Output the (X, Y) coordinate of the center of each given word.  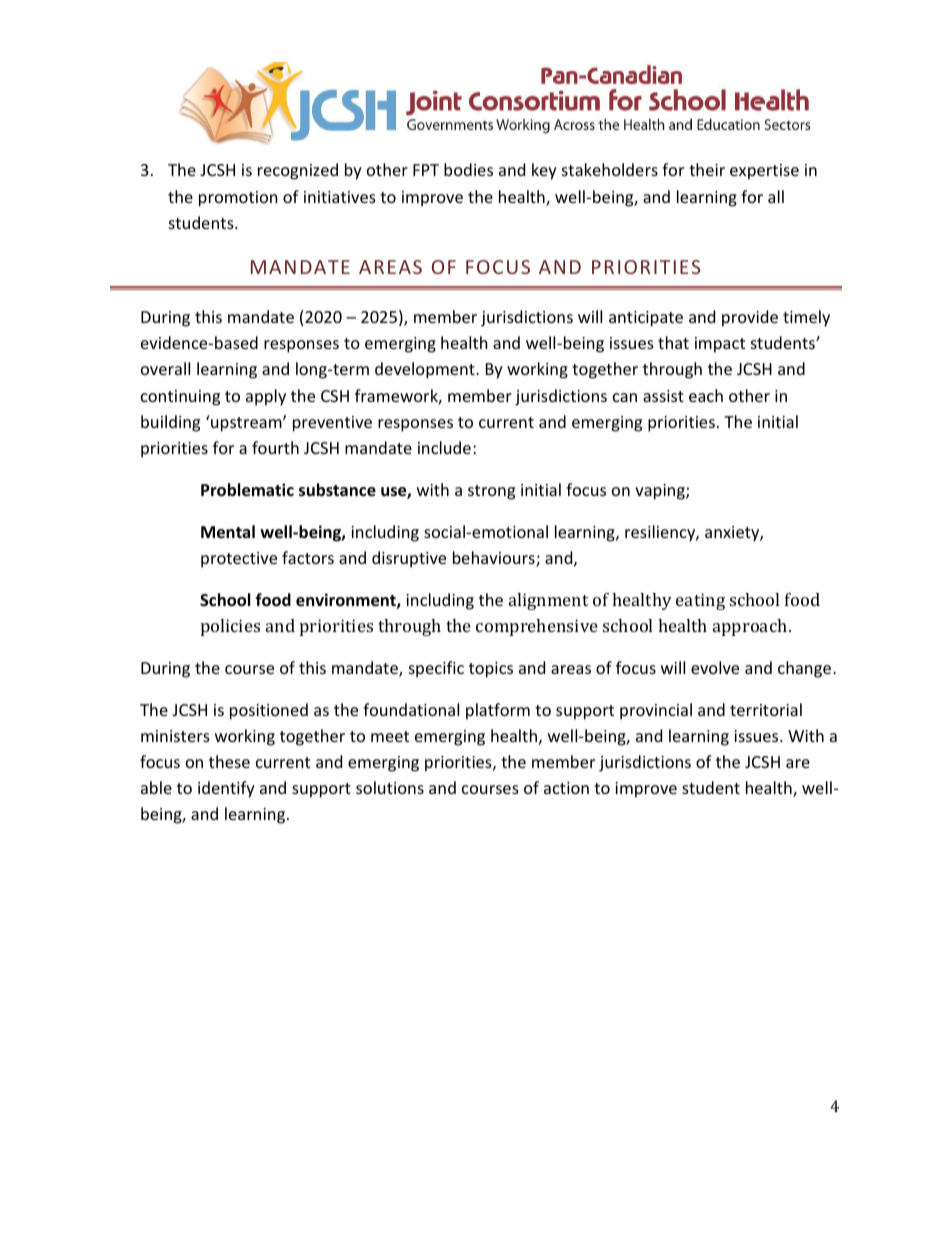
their (707, 169)
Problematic (247, 490)
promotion (238, 199)
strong (491, 492)
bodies (468, 169)
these (229, 761)
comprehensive (537, 627)
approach (750, 627)
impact (720, 345)
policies (230, 627)
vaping (661, 492)
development (426, 370)
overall (165, 368)
